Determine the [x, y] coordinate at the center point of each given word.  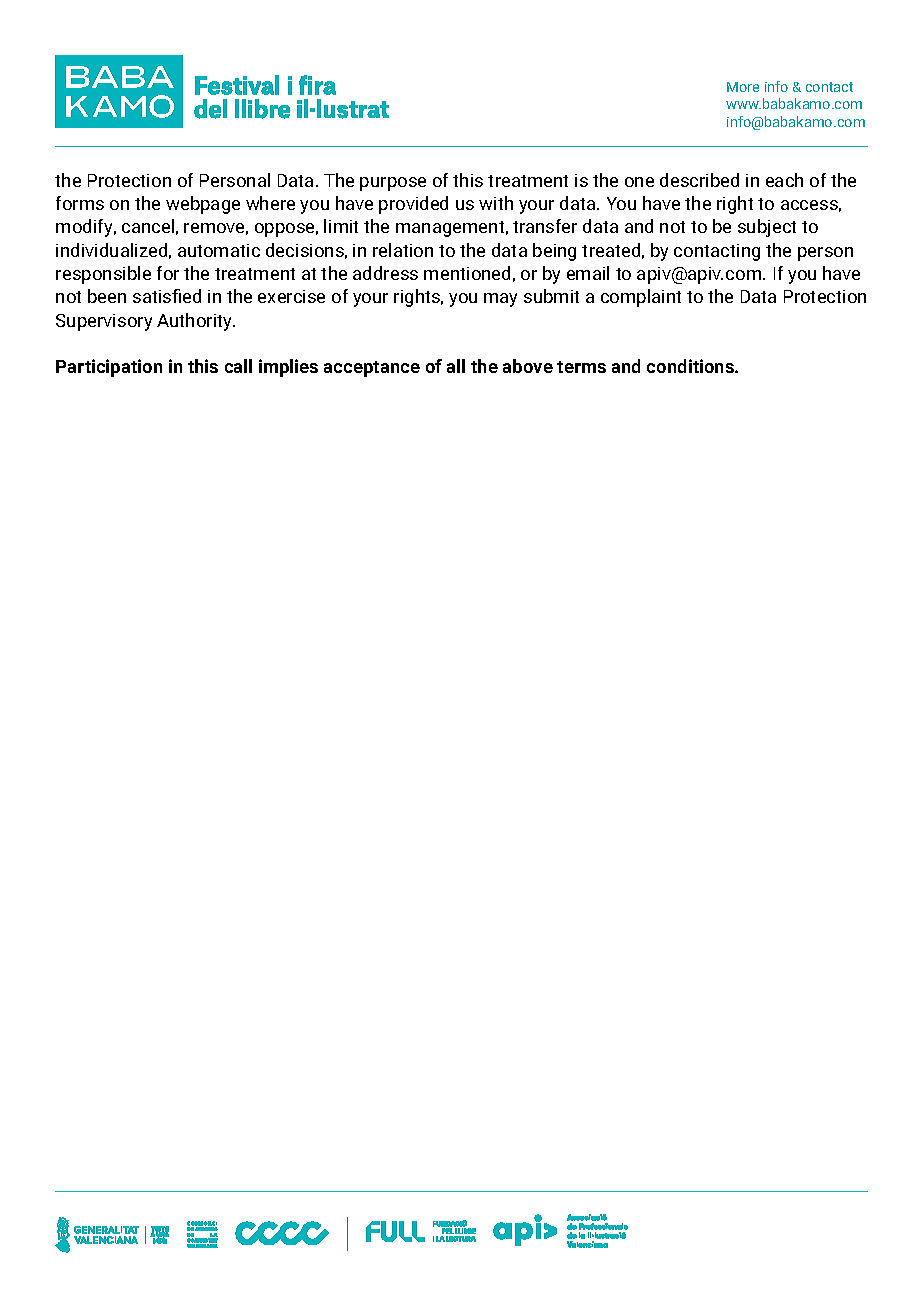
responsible [103, 275]
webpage [203, 205]
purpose [393, 184]
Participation [109, 368]
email [588, 273]
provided [413, 205]
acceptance [372, 369]
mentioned [467, 273]
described [699, 180]
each [784, 180]
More [743, 87]
